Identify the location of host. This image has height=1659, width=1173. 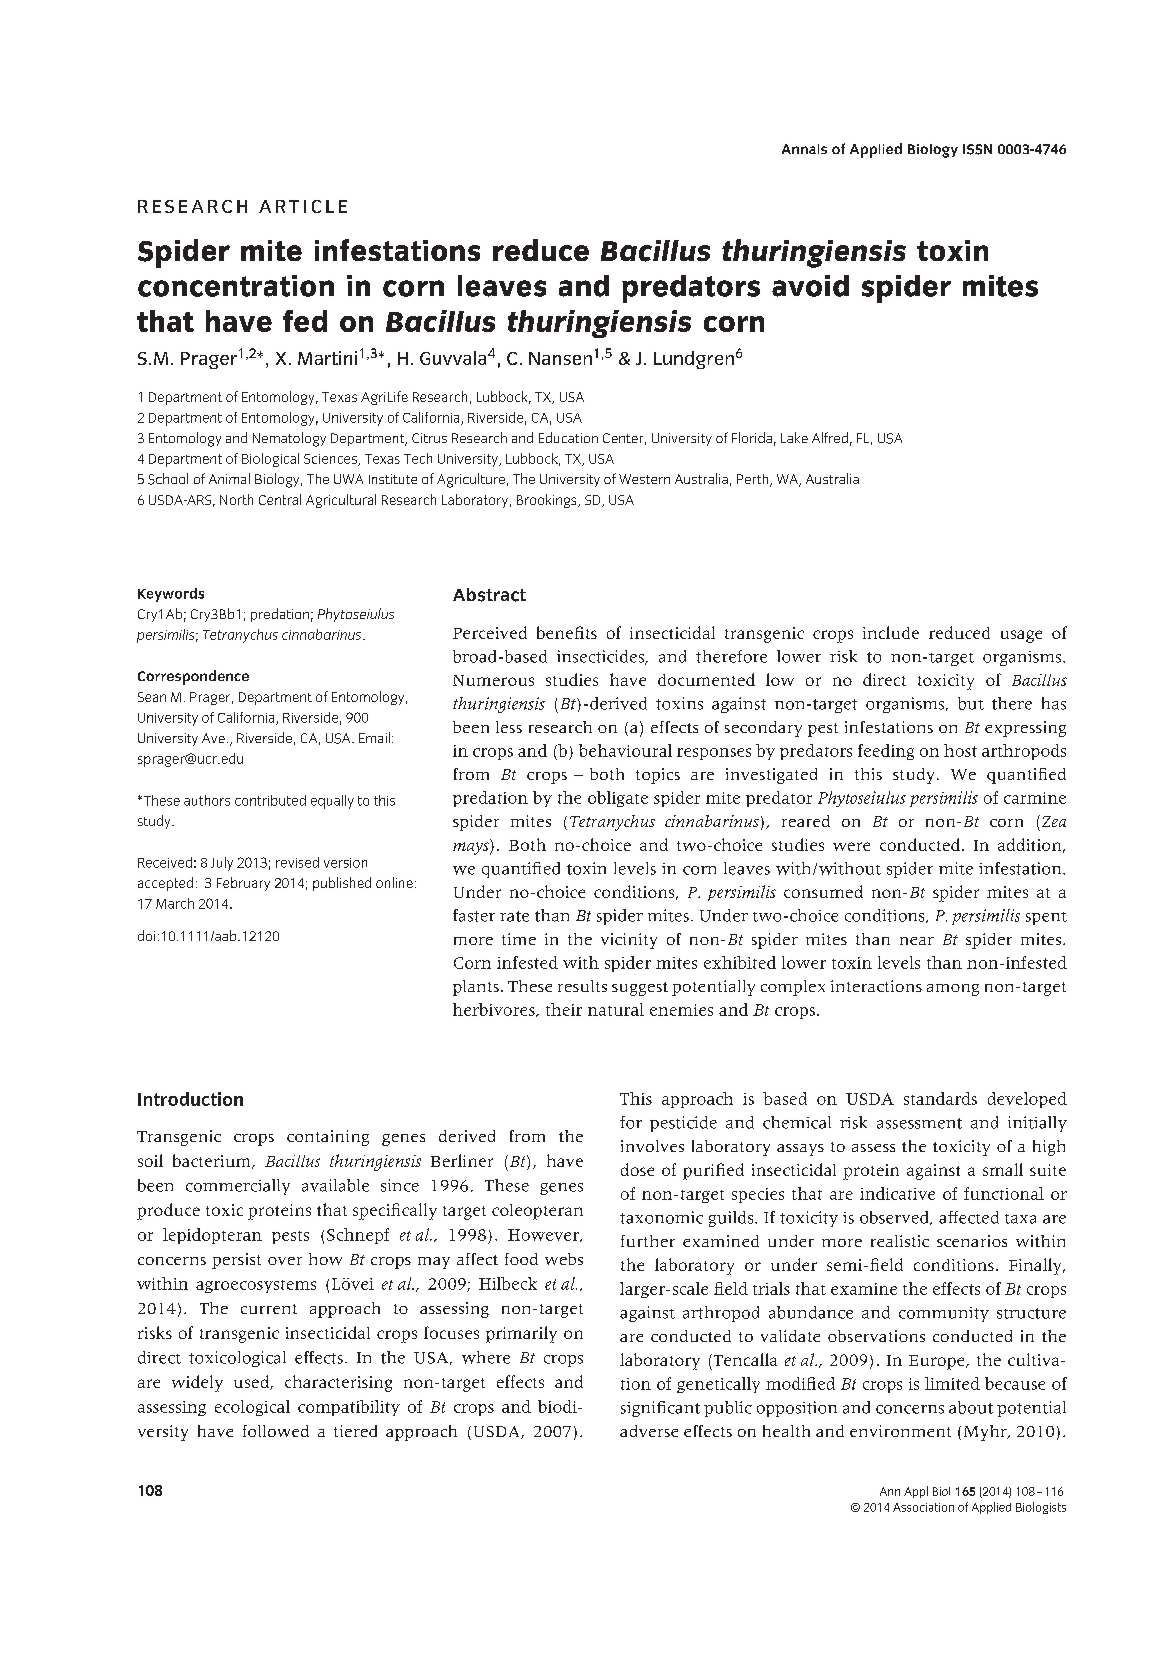
(960, 750).
